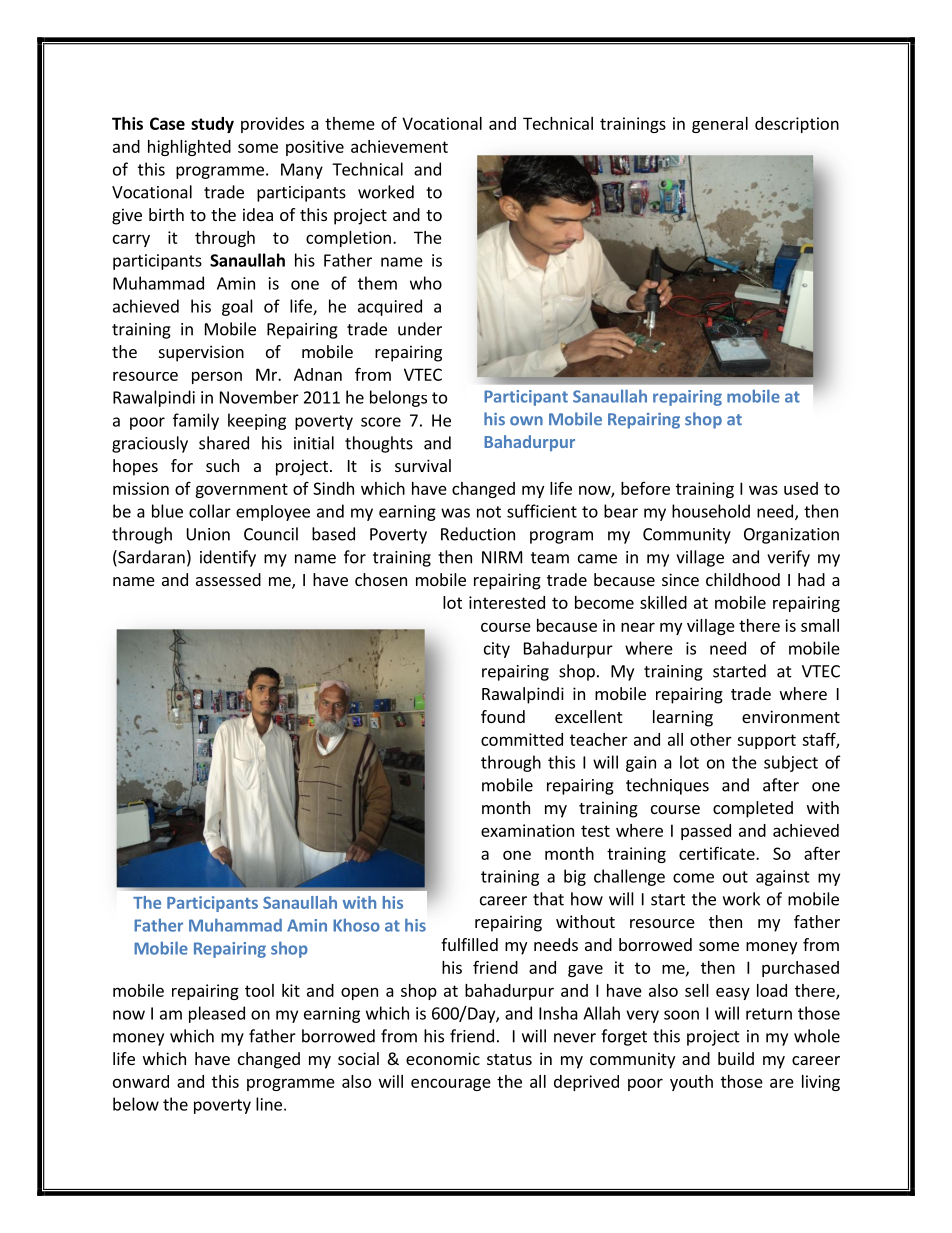 The image size is (952, 1233). I want to click on survival, so click(423, 465).
